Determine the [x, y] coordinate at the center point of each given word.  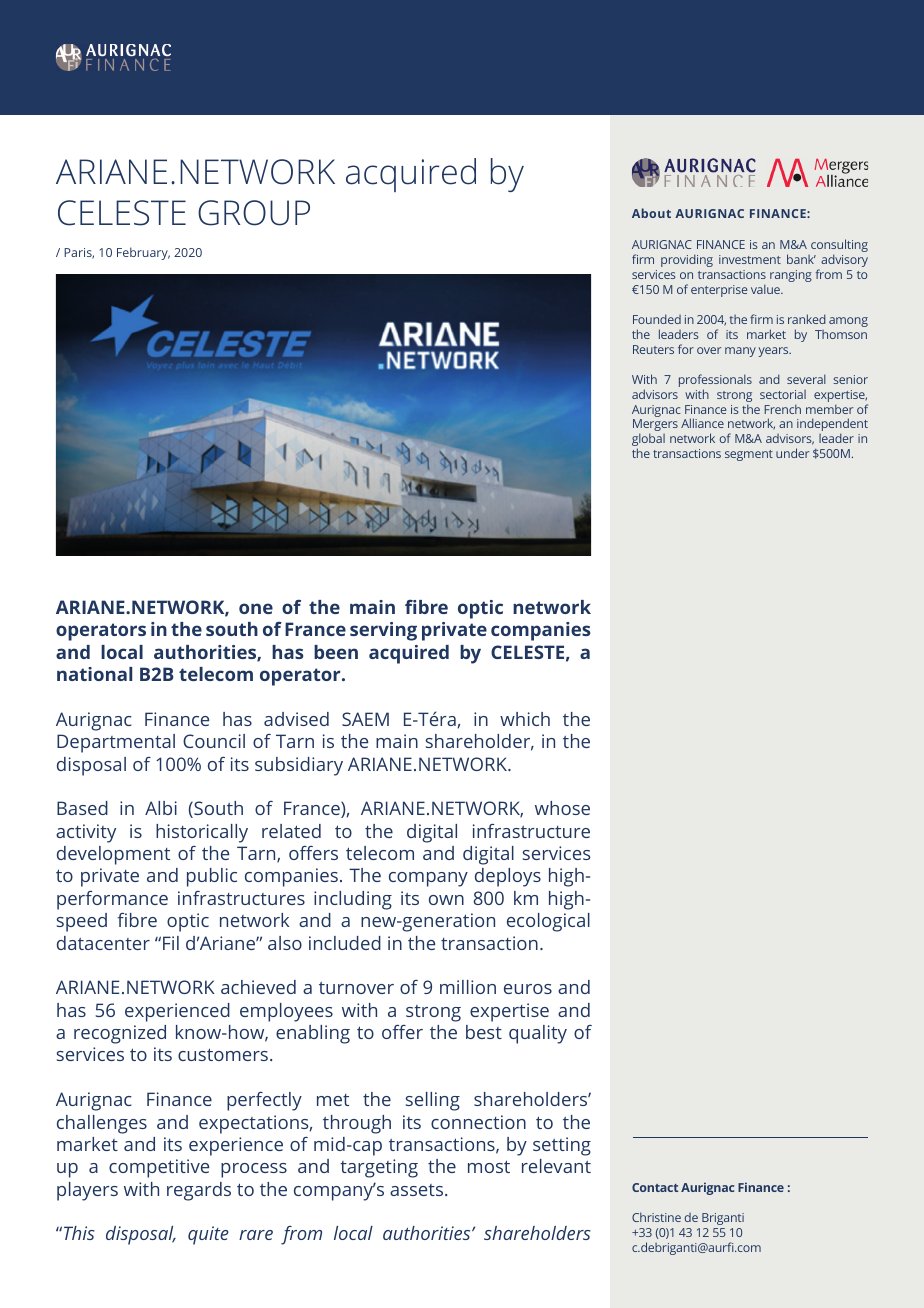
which [525, 719]
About [651, 213]
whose [562, 808]
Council [214, 741]
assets [418, 1190]
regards [199, 1191]
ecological [548, 922]
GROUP [254, 213]
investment [750, 259]
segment [749, 455]
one [256, 608]
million [468, 987]
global [648, 441]
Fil [171, 943]
